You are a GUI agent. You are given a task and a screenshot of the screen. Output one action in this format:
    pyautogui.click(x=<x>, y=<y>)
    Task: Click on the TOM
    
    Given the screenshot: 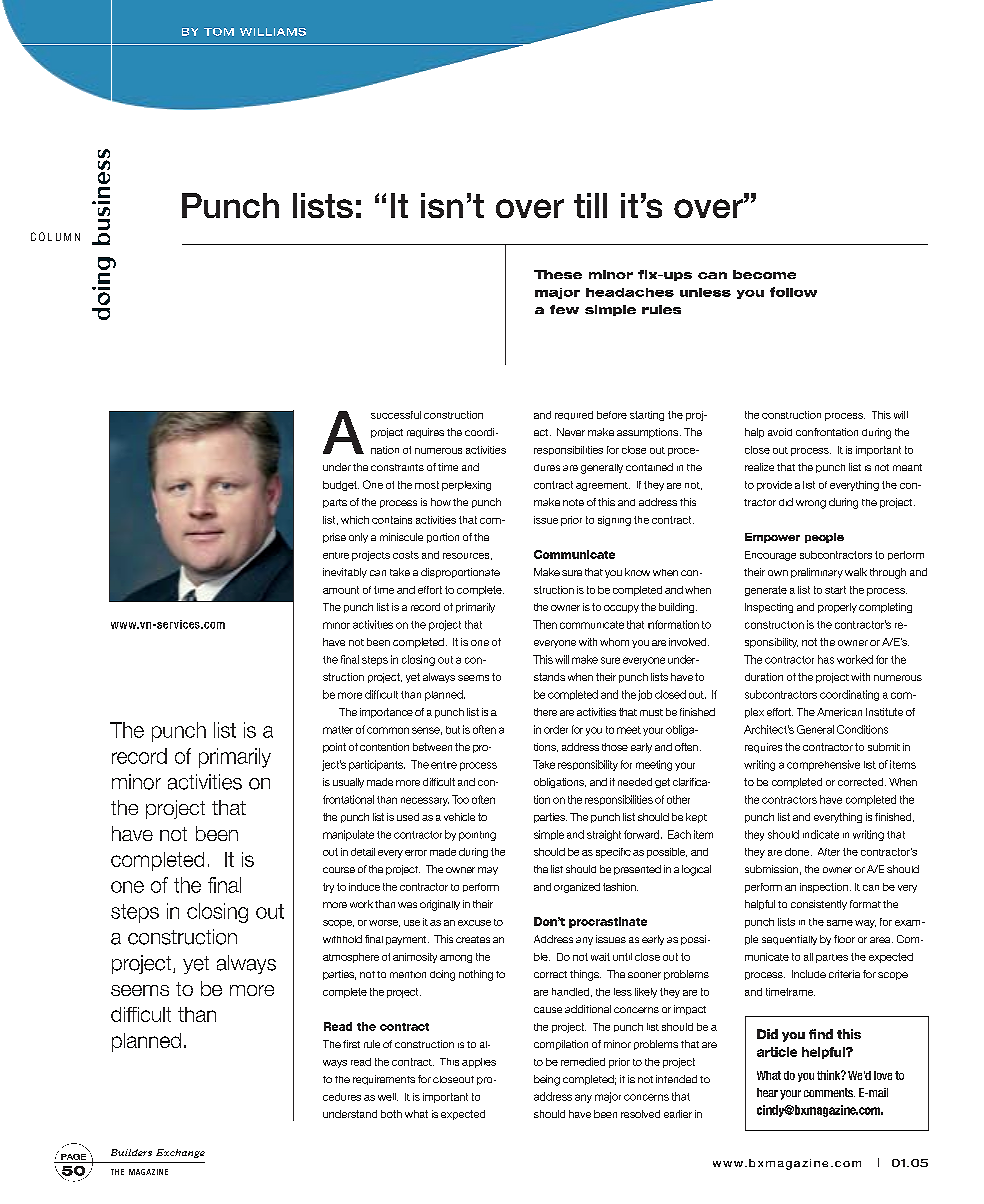 What is the action you would take?
    pyautogui.click(x=219, y=32)
